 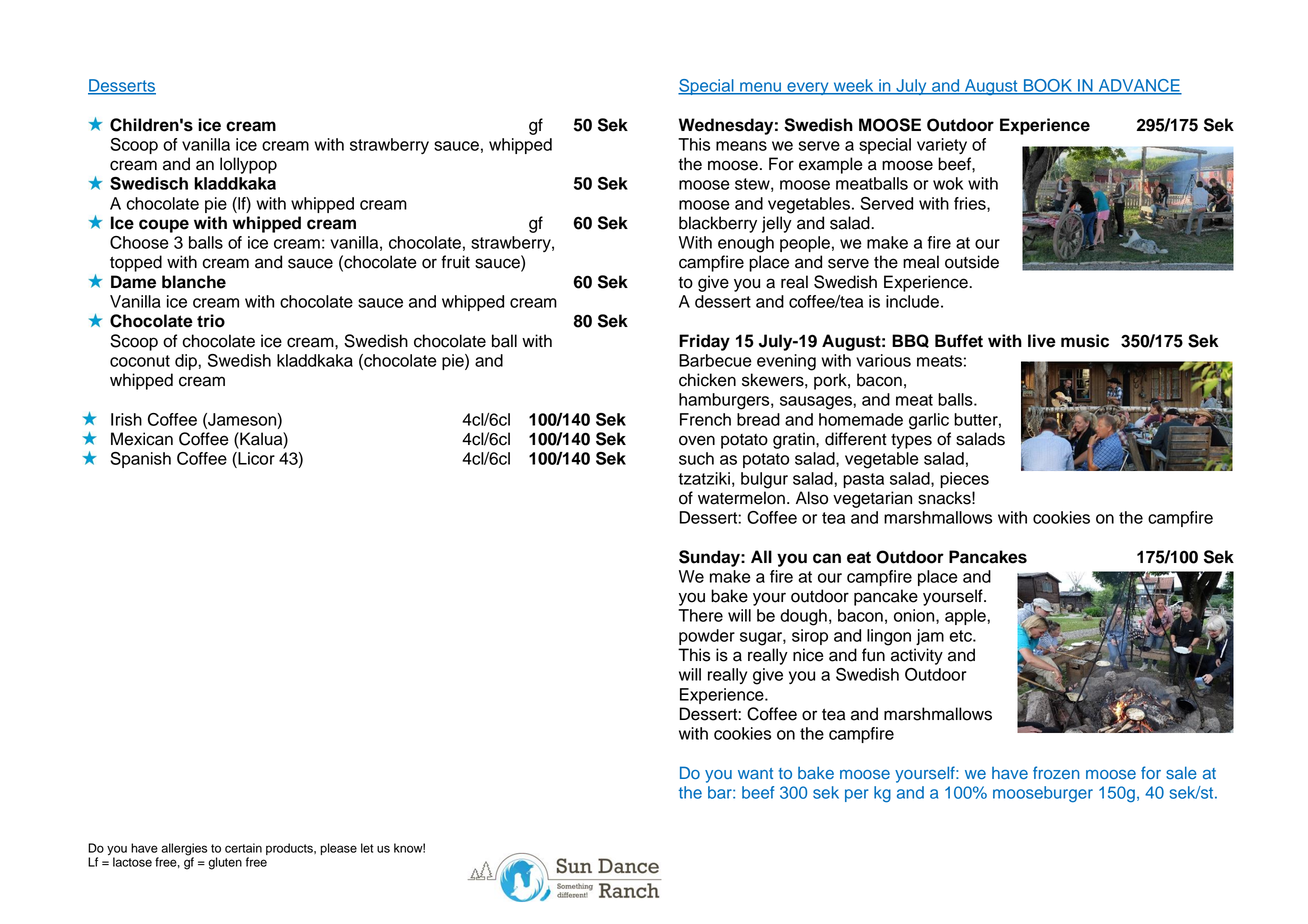 I want to click on live, so click(x=1042, y=341).
